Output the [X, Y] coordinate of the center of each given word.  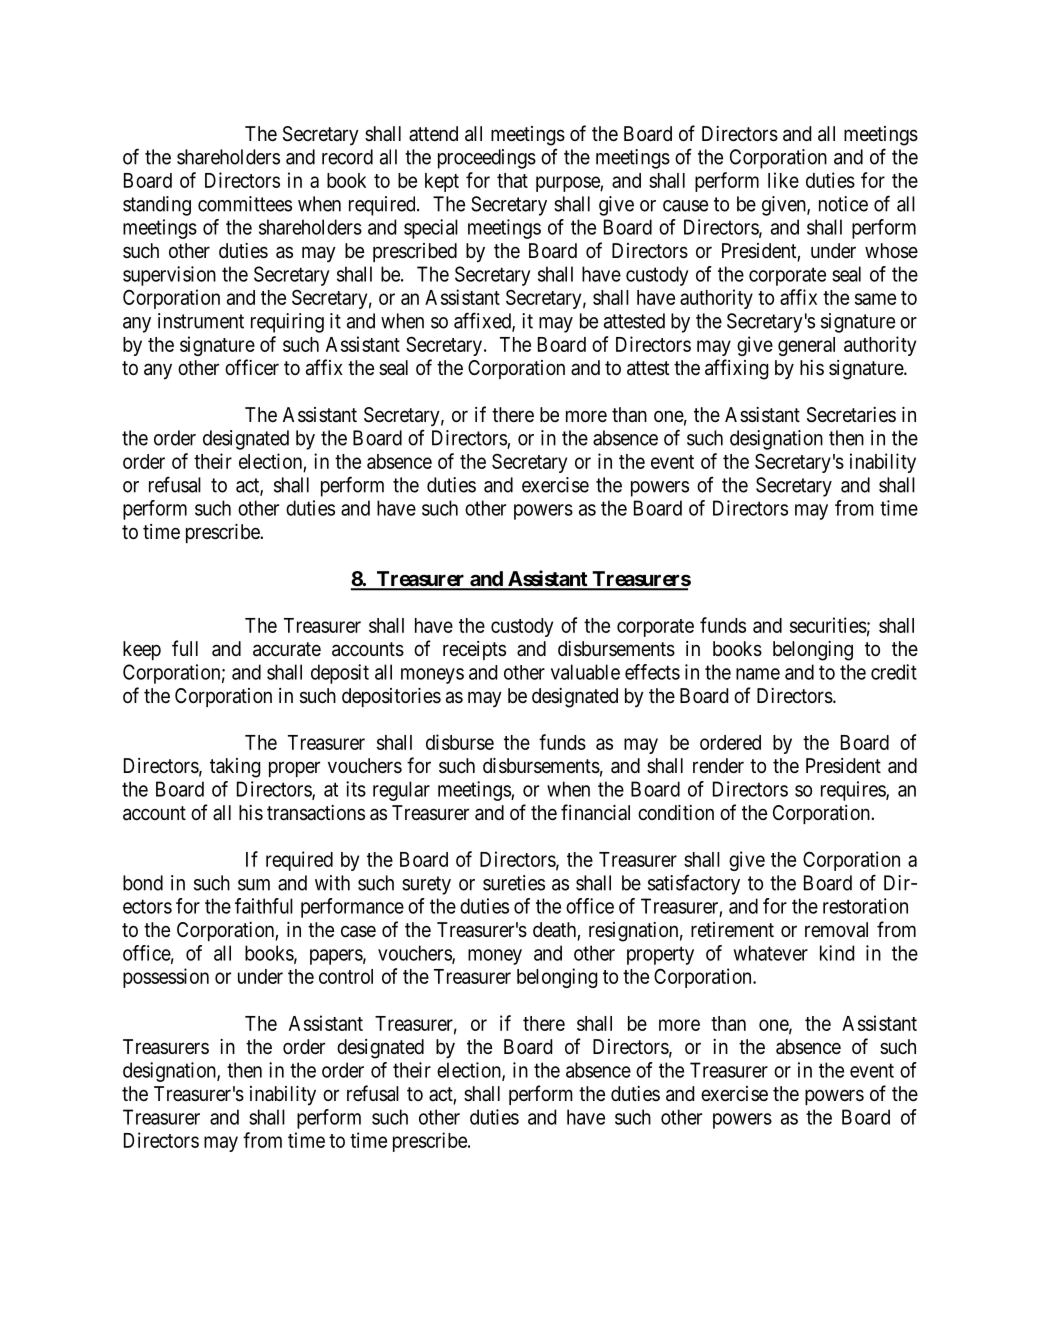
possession [166, 978]
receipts [474, 650]
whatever [771, 953]
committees [245, 204]
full [185, 648]
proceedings [487, 159]
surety [426, 885]
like [783, 180]
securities [828, 625]
